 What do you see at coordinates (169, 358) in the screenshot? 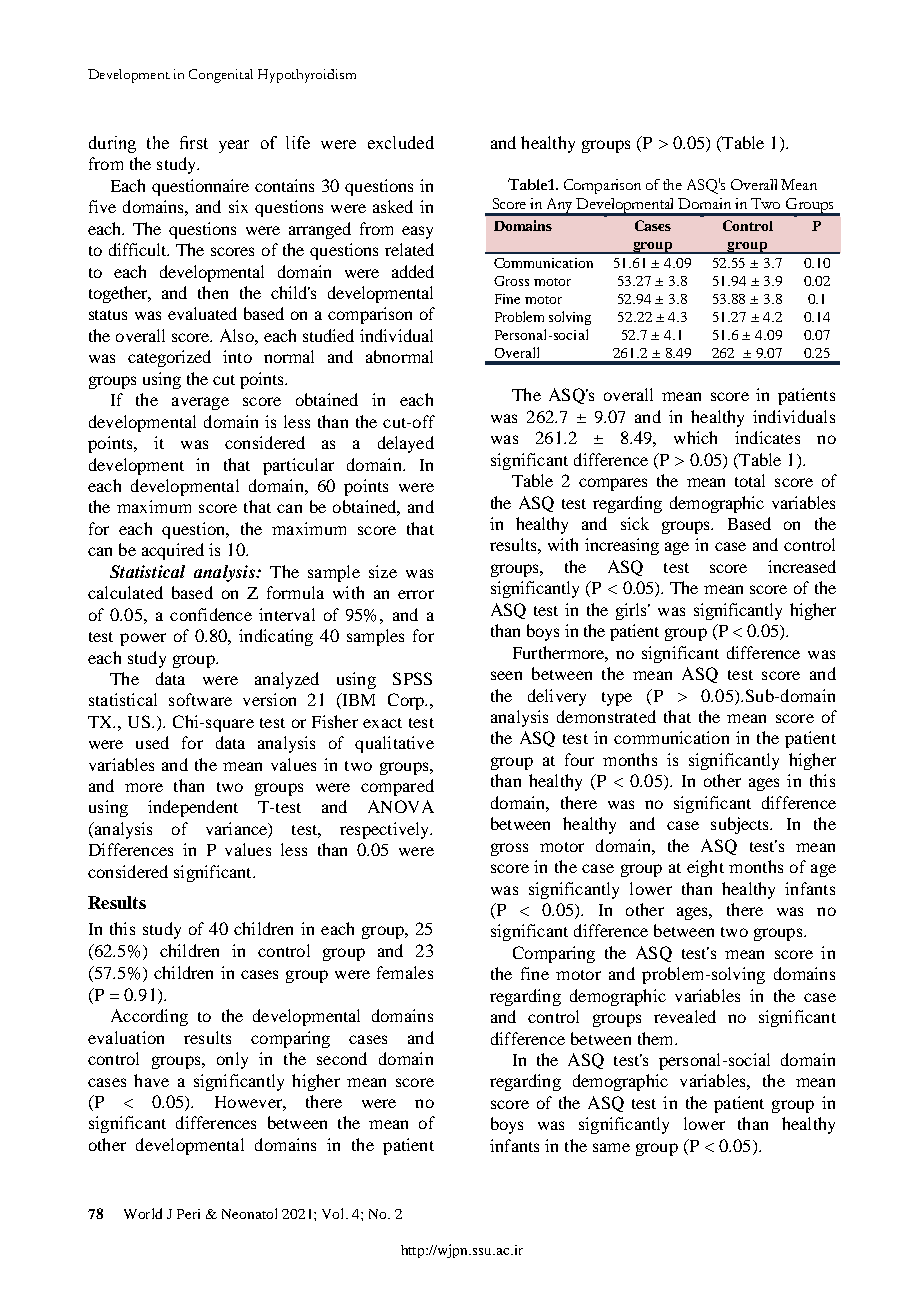
I see `categorized` at bounding box center [169, 358].
